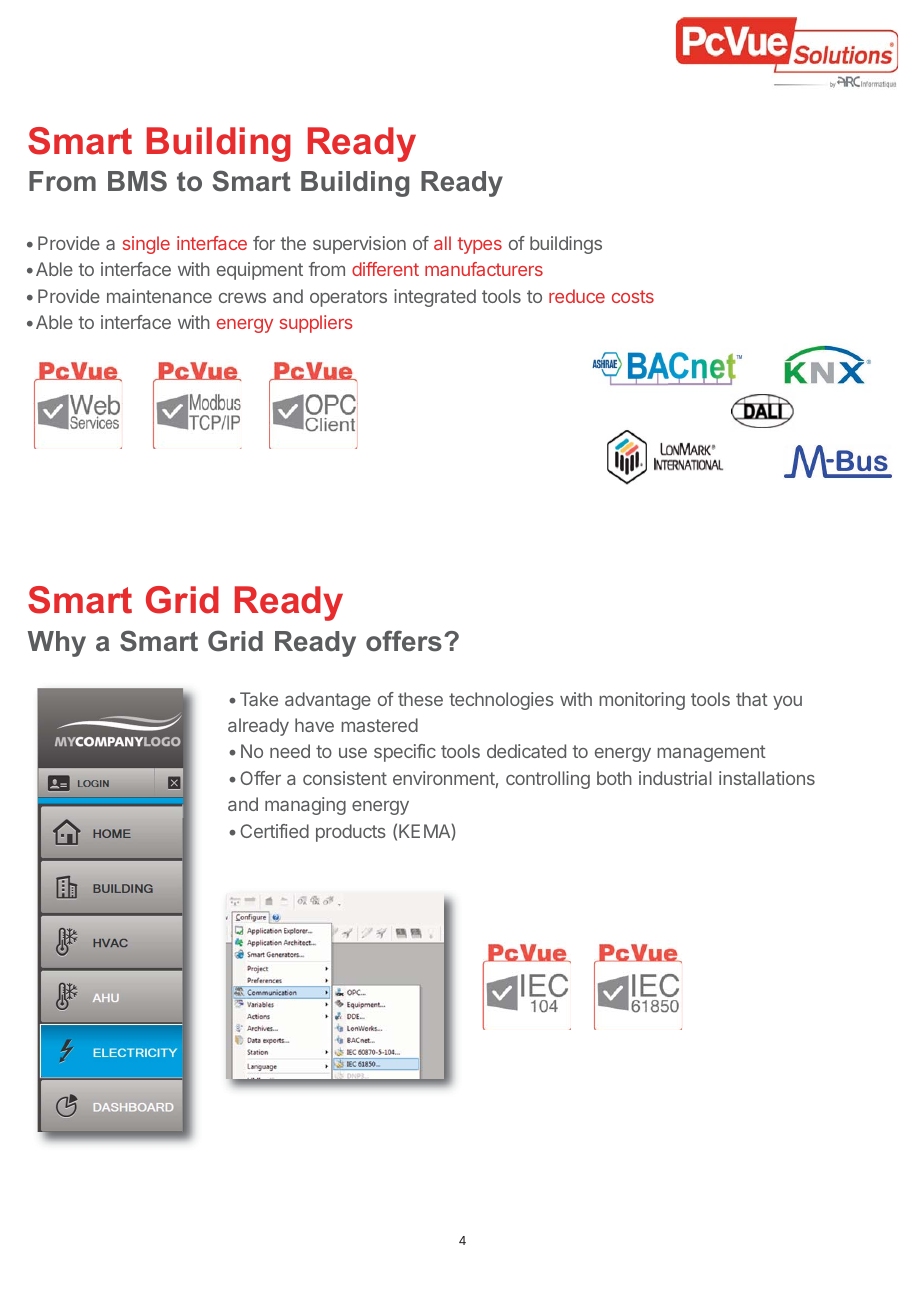  What do you see at coordinates (435, 298) in the document?
I see `integrated` at bounding box center [435, 298].
